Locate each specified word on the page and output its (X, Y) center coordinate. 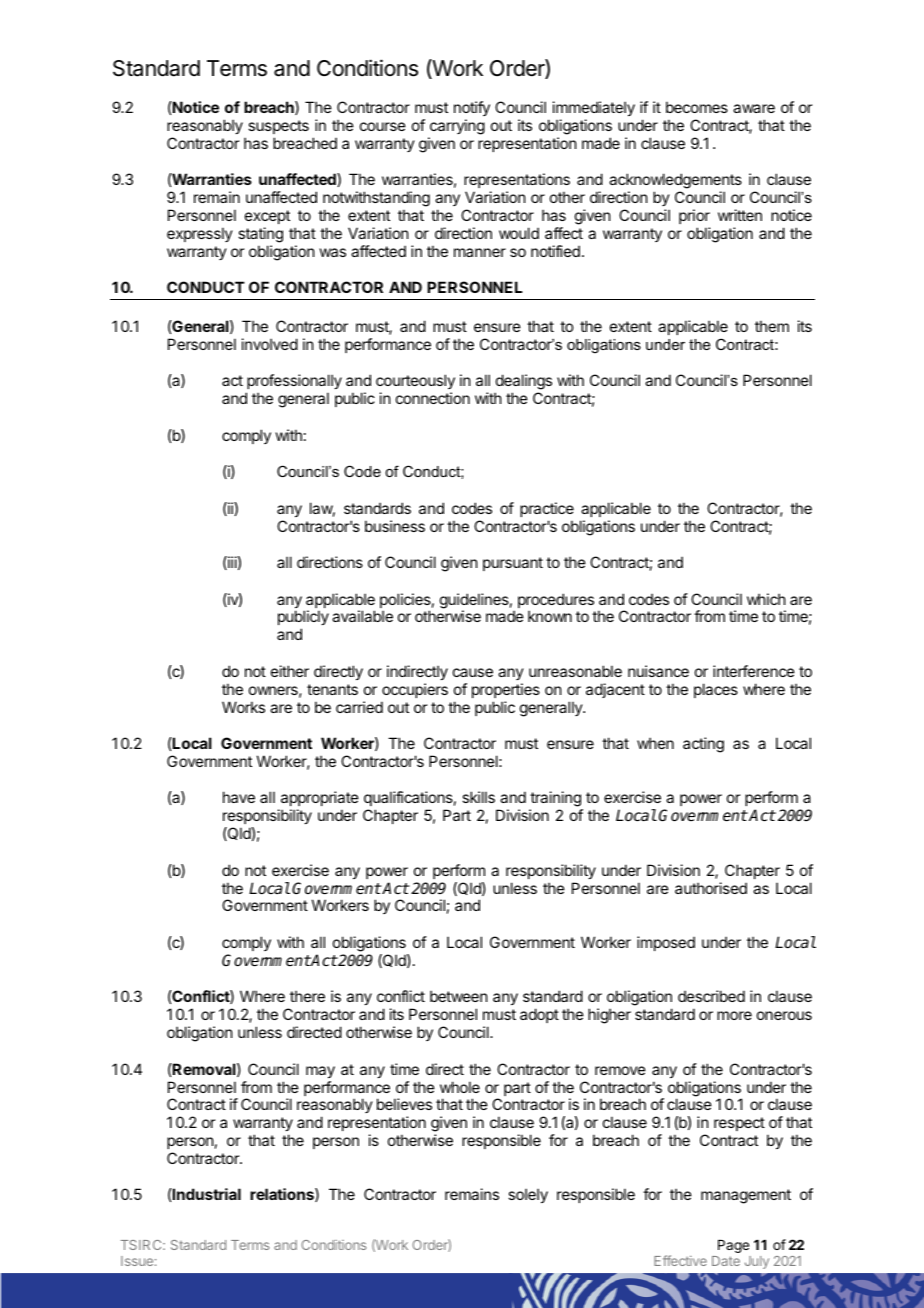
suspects (278, 127)
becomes (697, 107)
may (320, 1072)
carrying (457, 127)
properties (506, 690)
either (290, 671)
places (716, 690)
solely (528, 1195)
